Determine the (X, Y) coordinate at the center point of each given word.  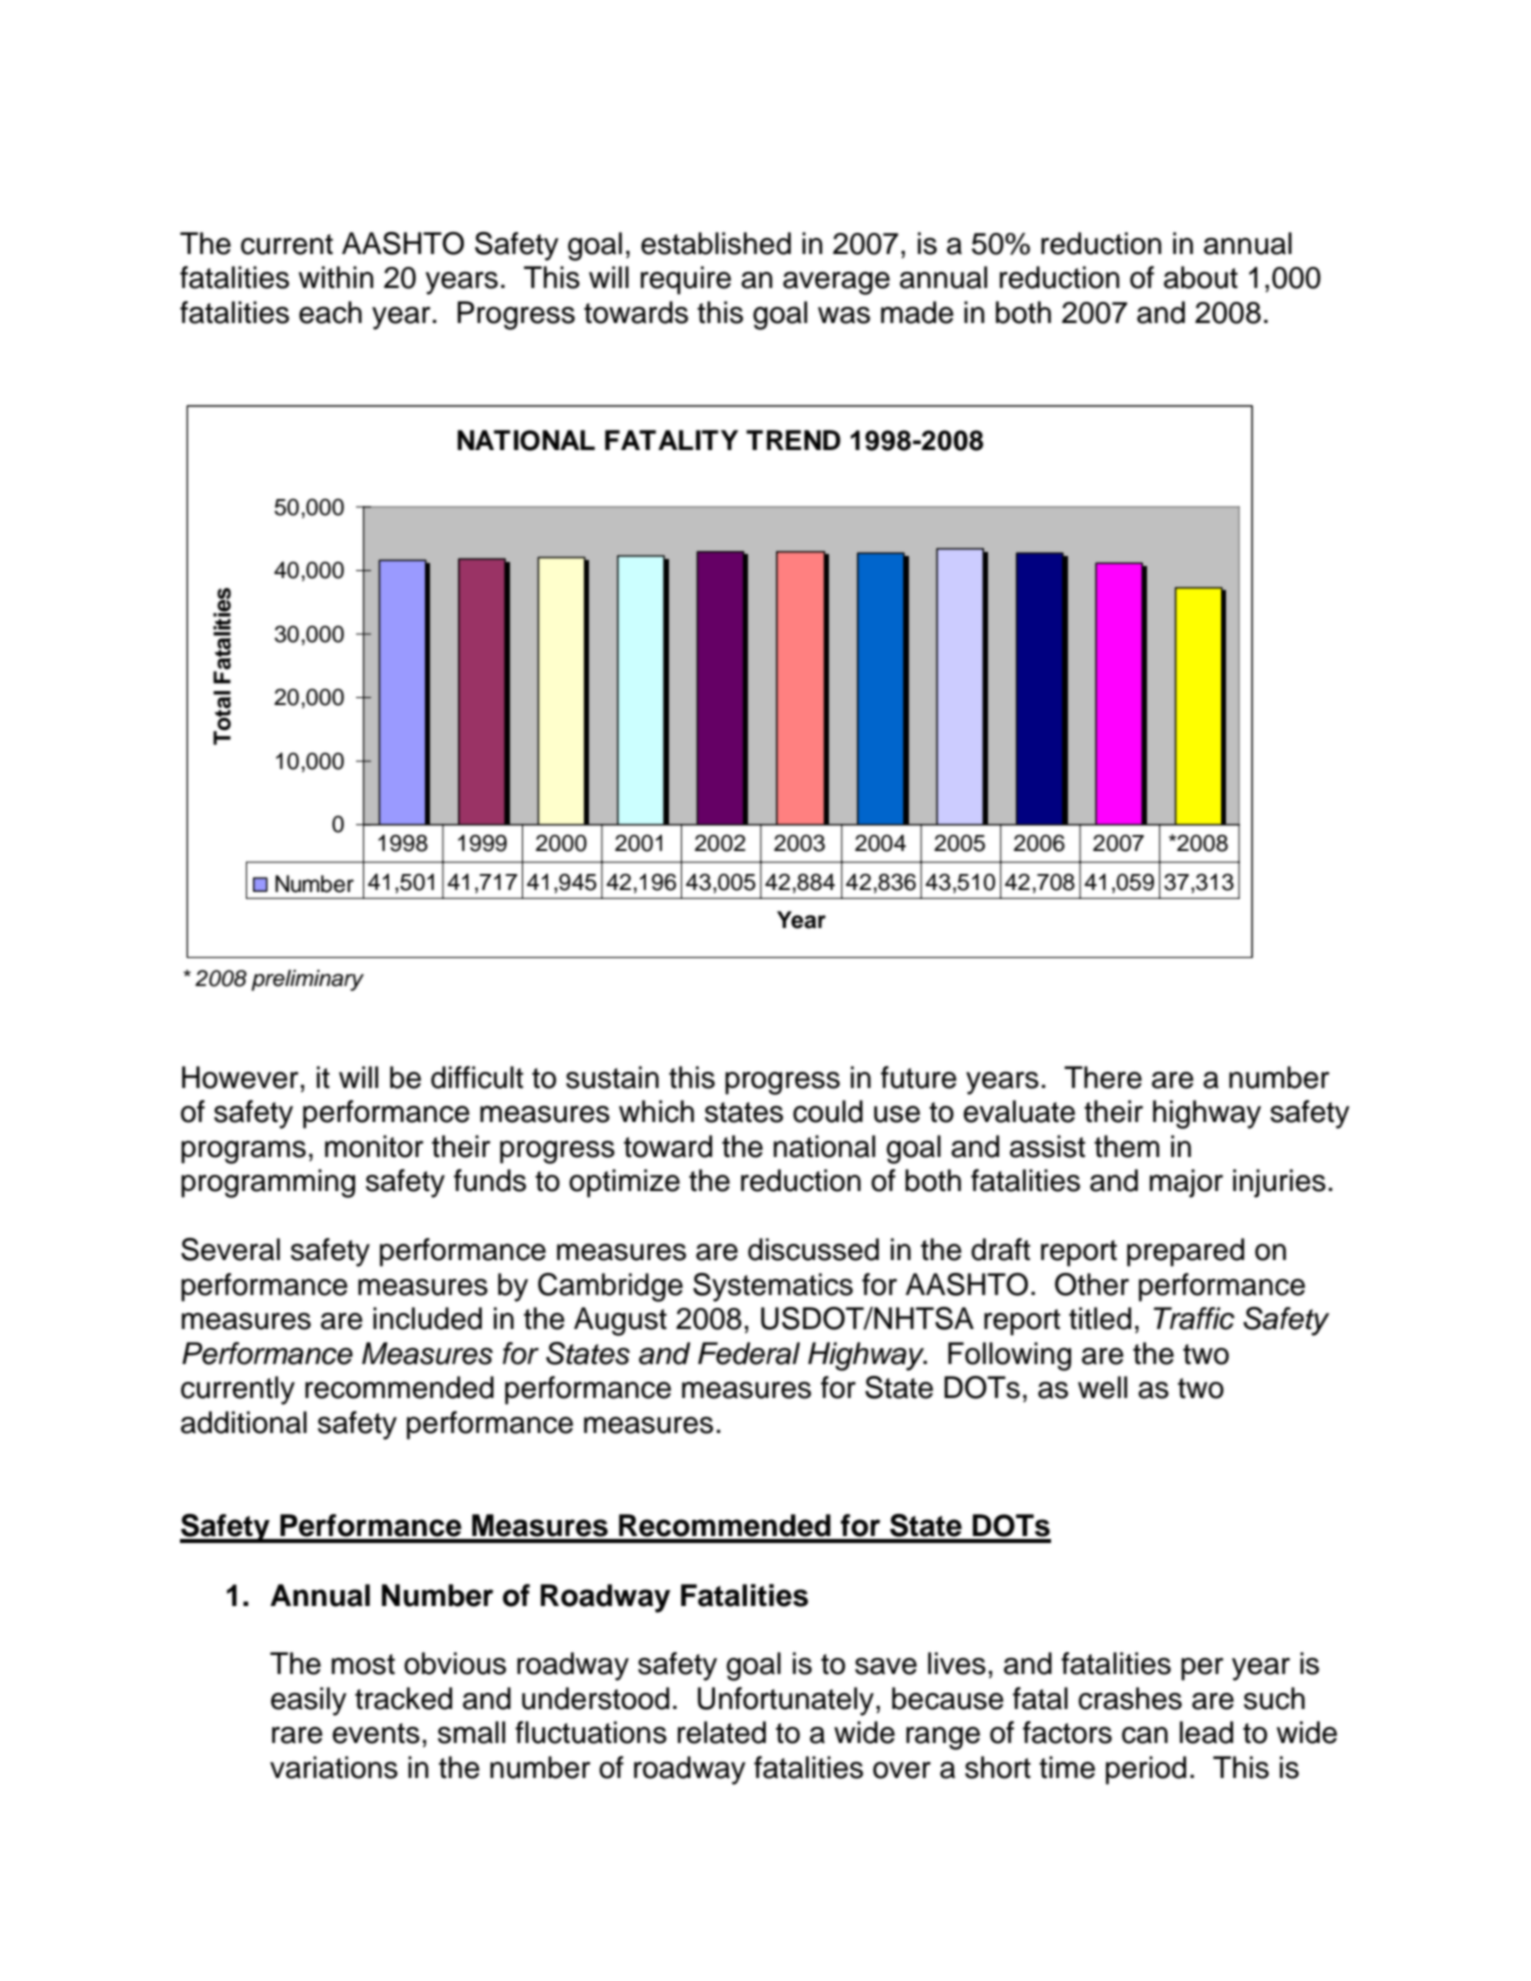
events (376, 1733)
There (1103, 1077)
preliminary (307, 980)
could (828, 1111)
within (336, 277)
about (1201, 277)
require (686, 280)
